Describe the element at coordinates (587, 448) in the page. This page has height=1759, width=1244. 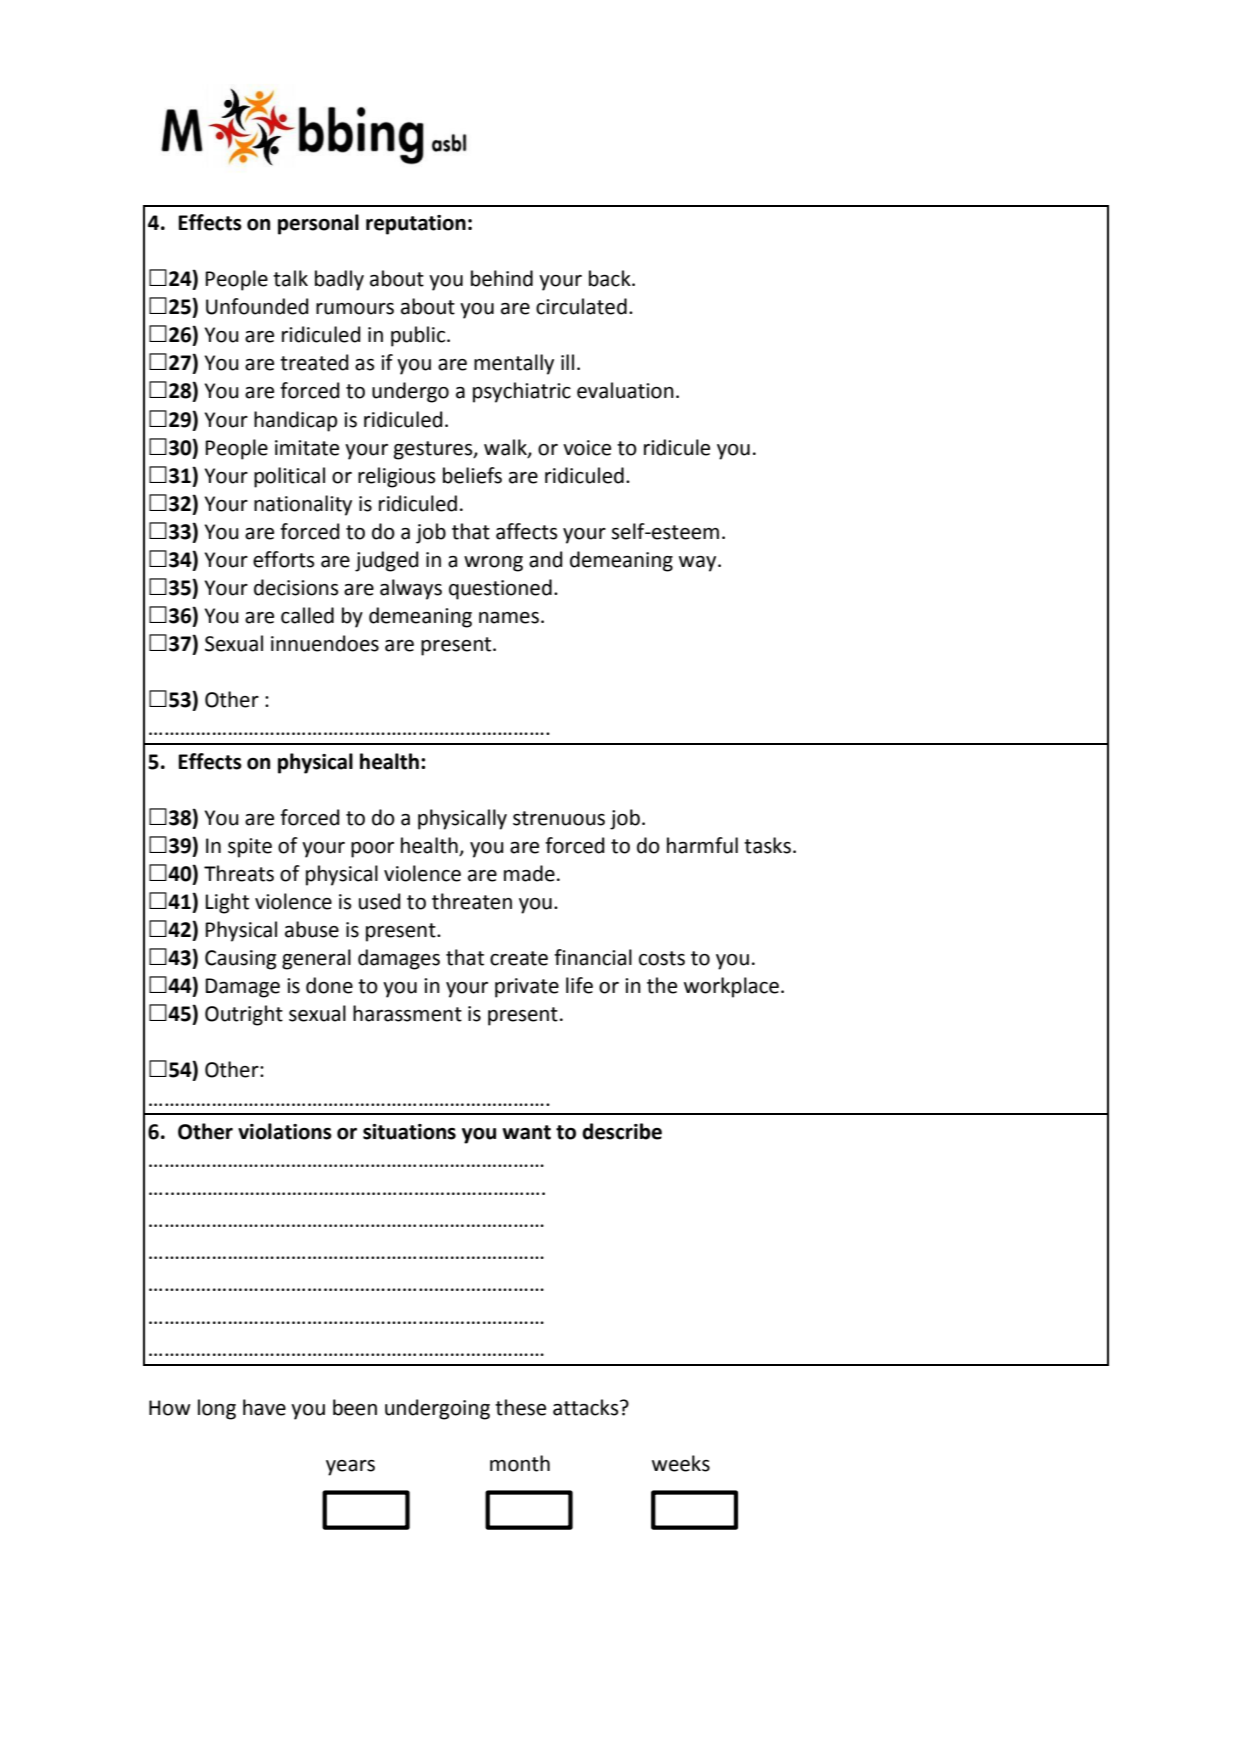
I see `voice` at that location.
